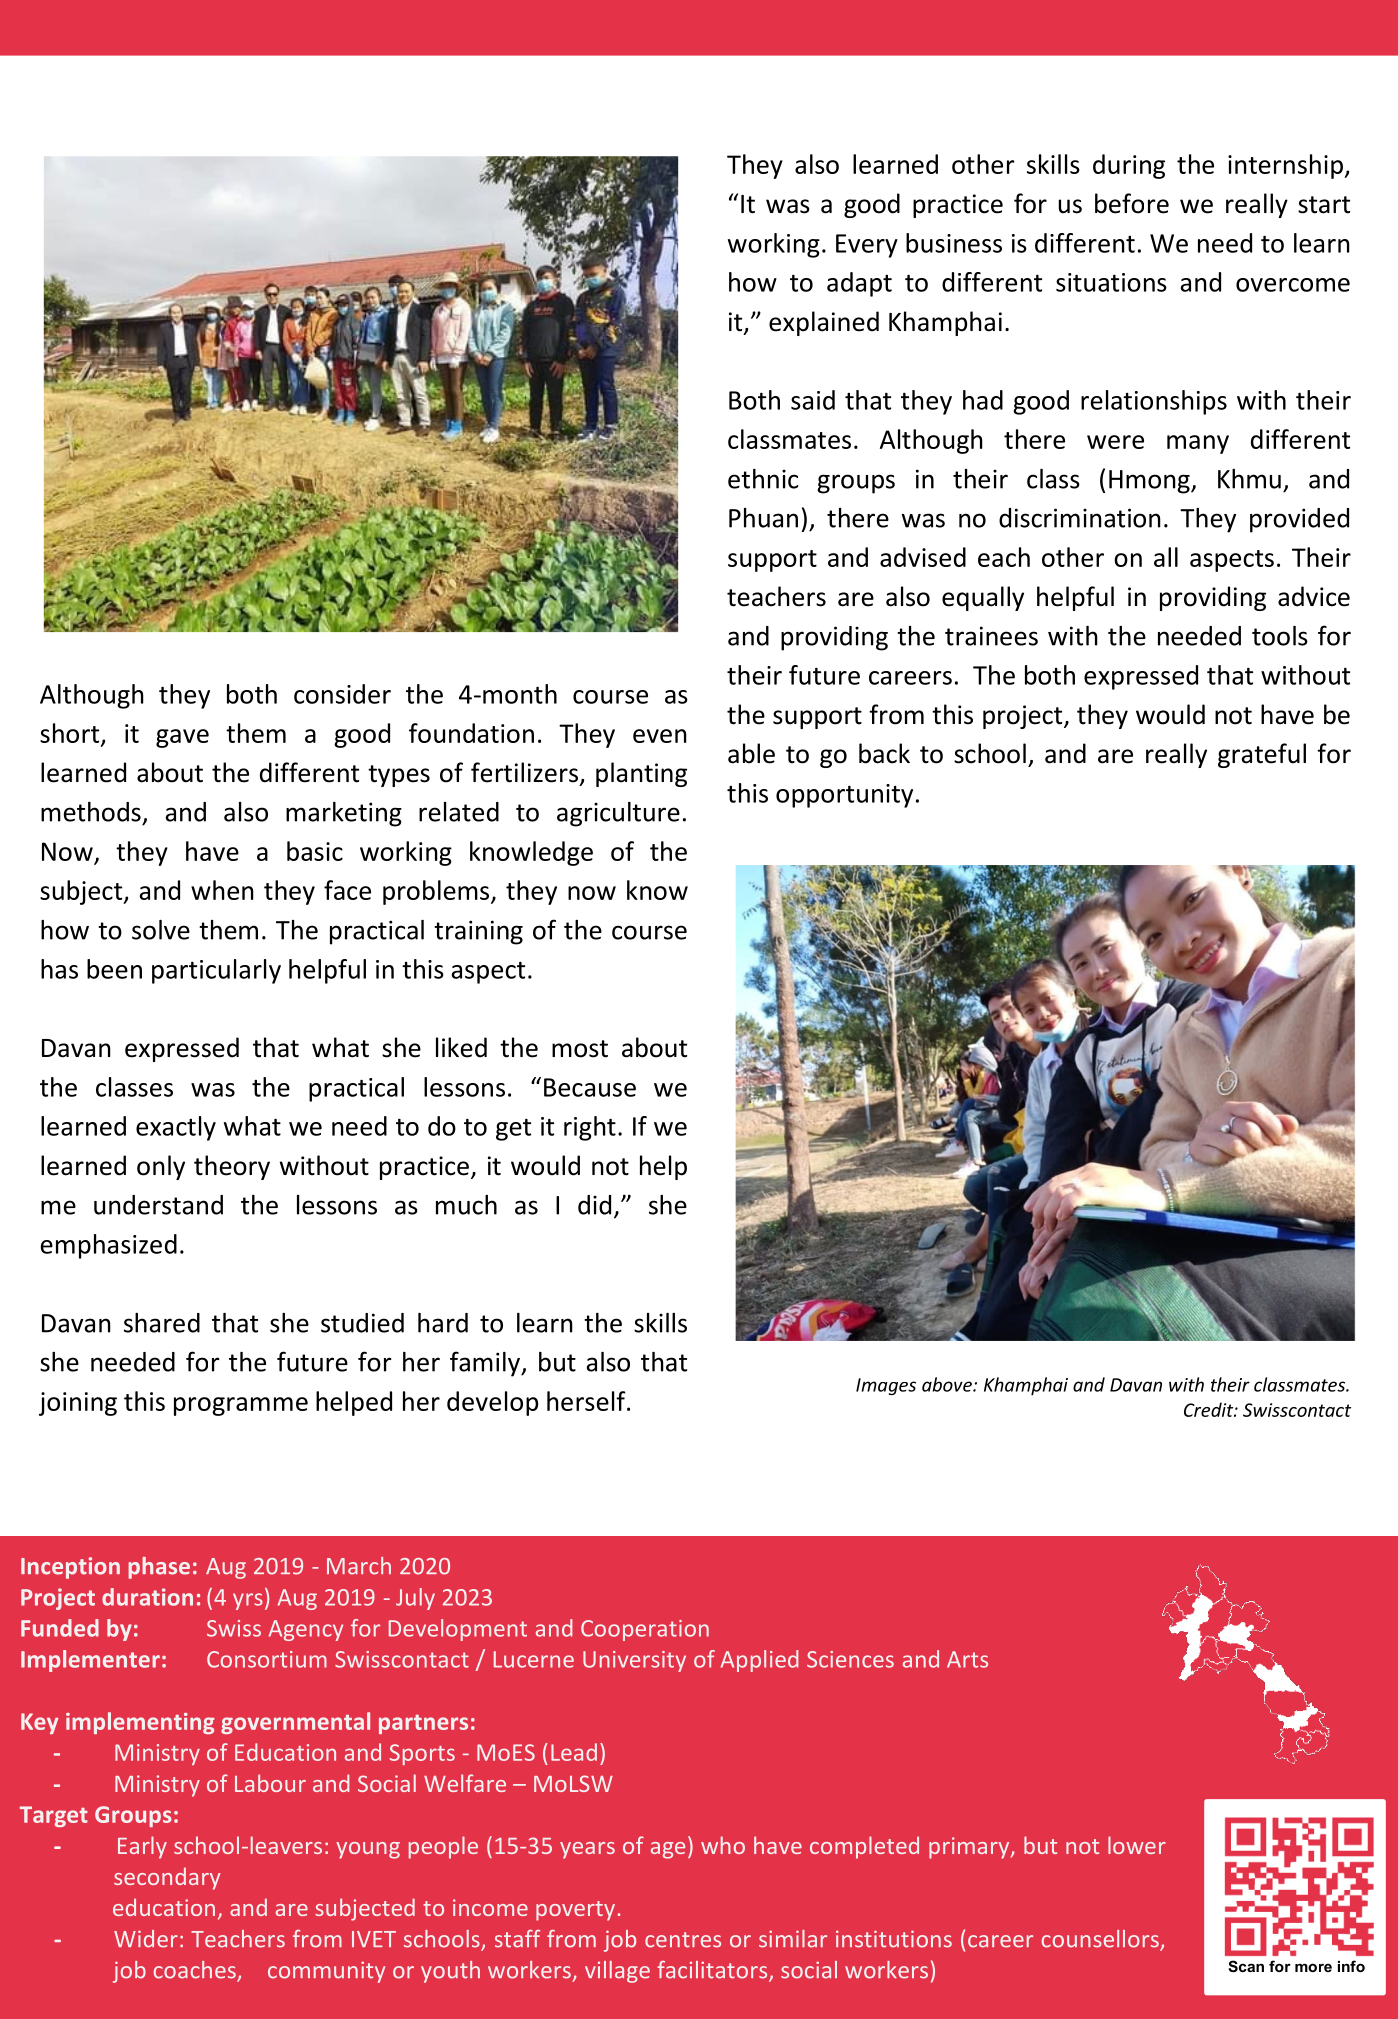 The width and height of the document is (1398, 2019). What do you see at coordinates (1262, 755) in the document?
I see `grateful` at bounding box center [1262, 755].
